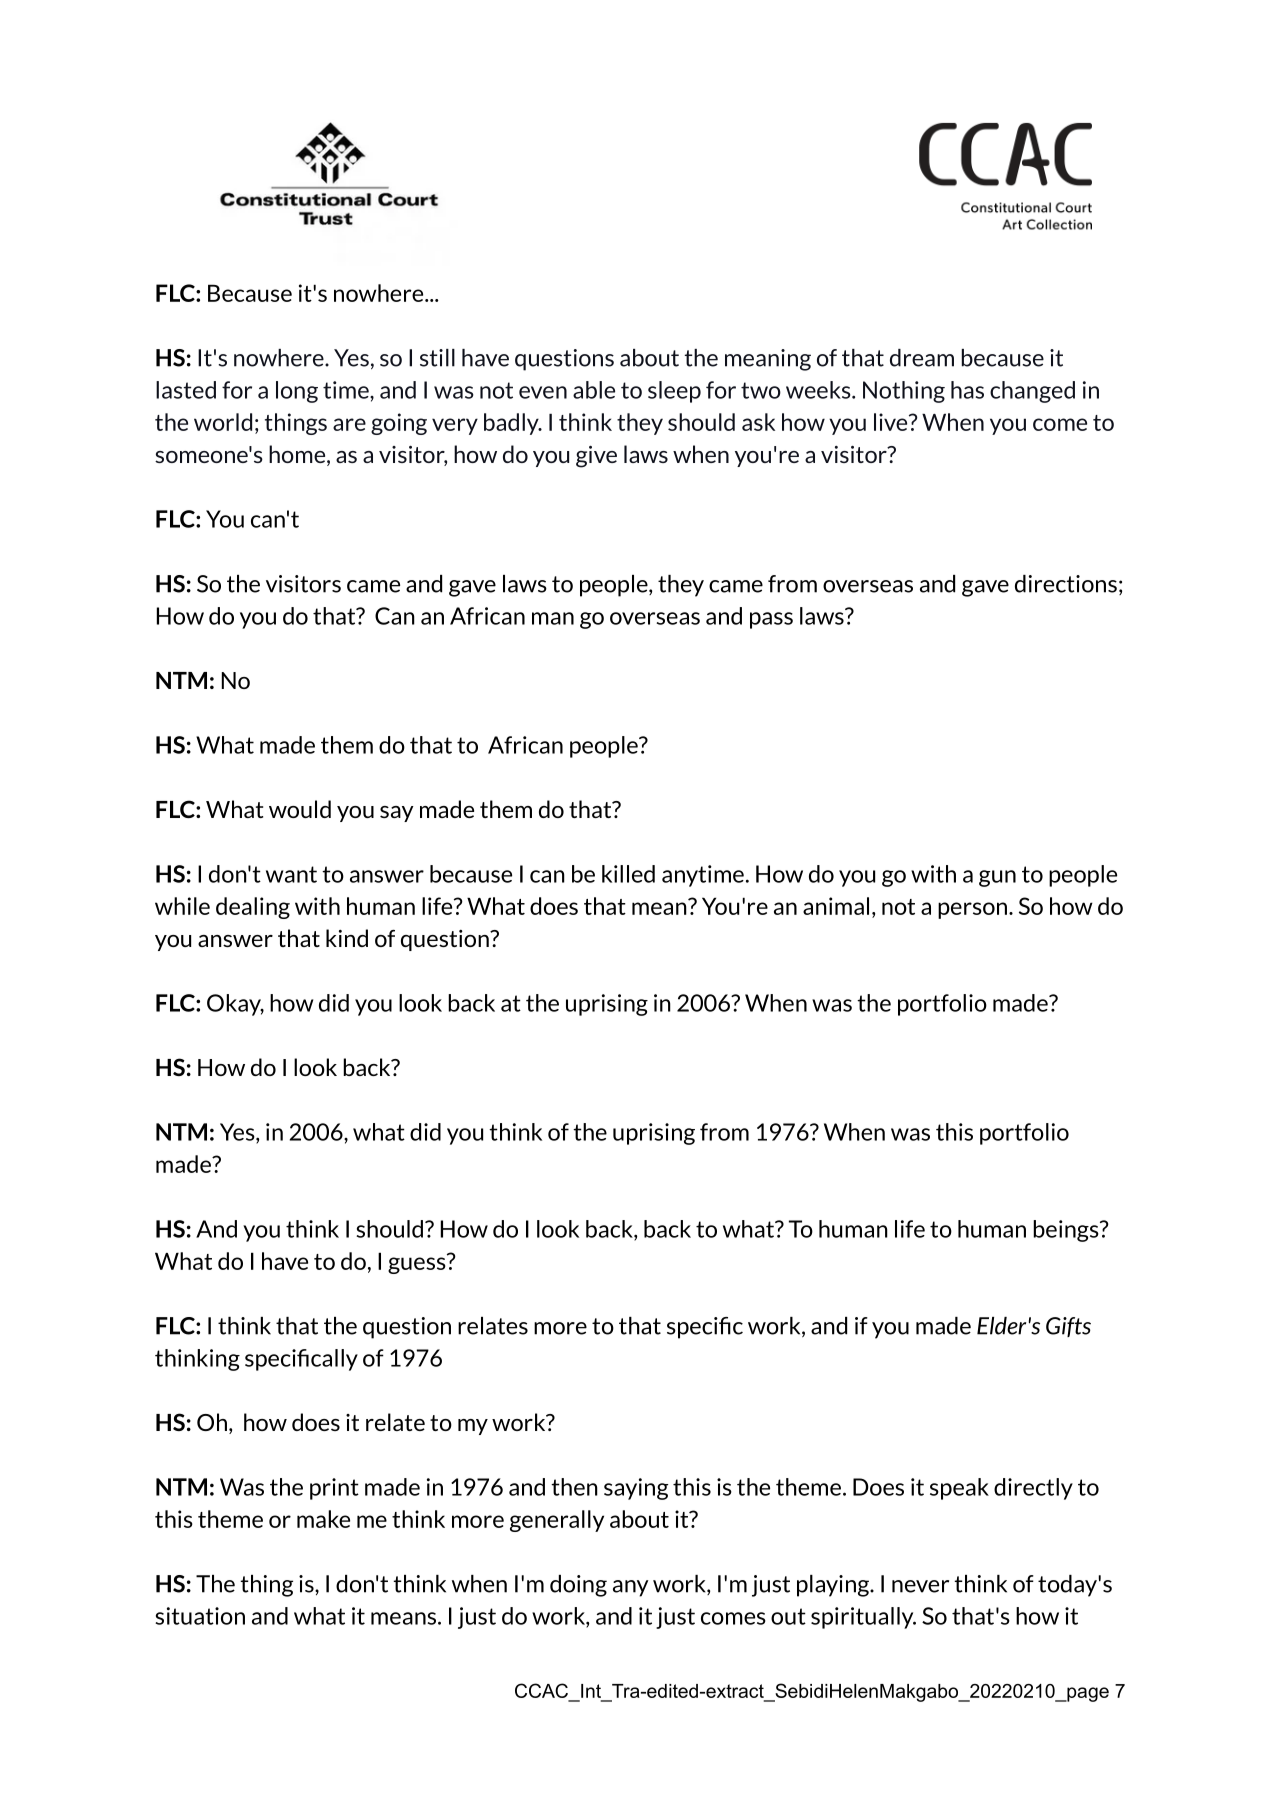 The height and width of the screenshot is (1811, 1282). I want to click on gun, so click(997, 878).
